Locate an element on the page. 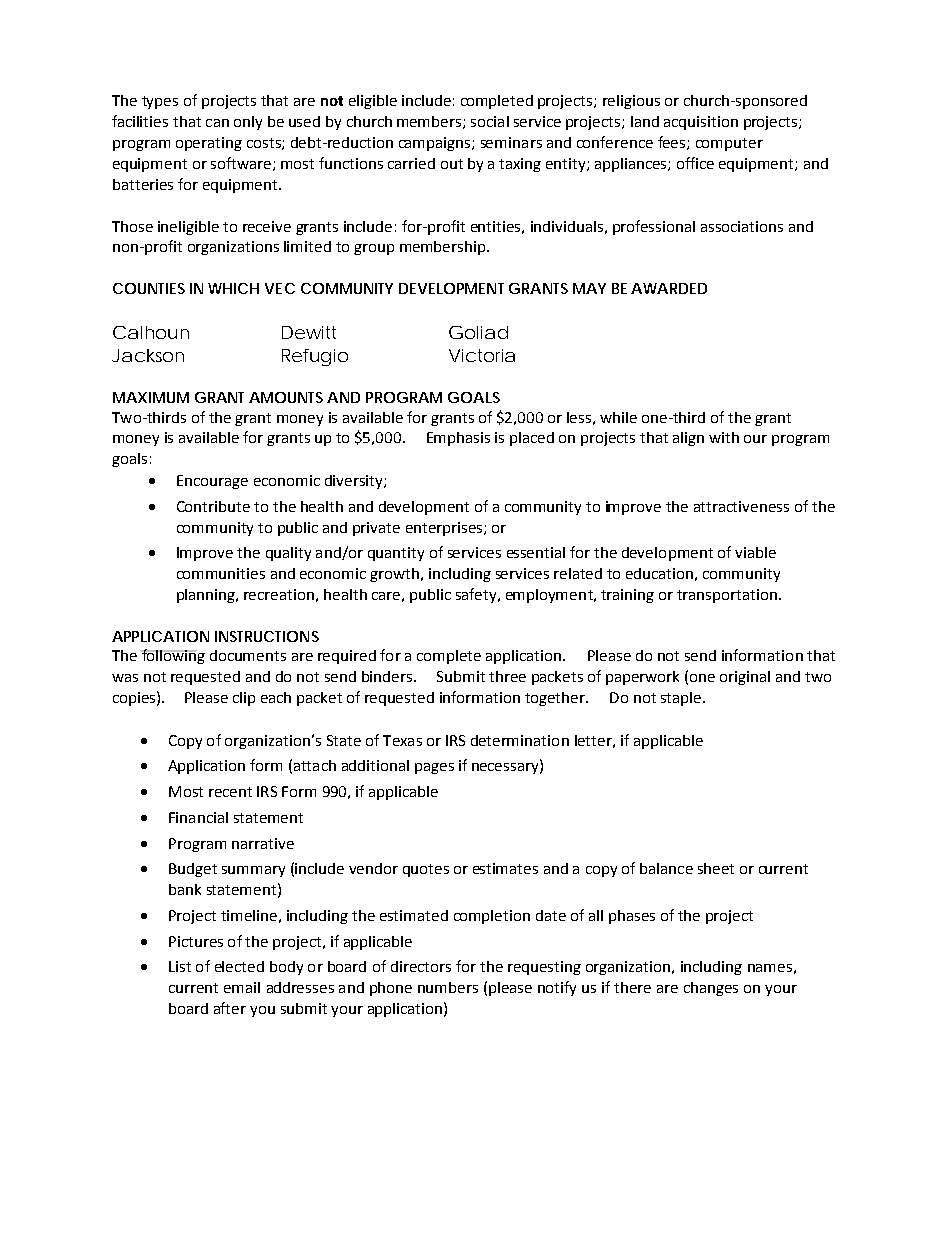 The width and height of the page is (952, 1233). WHICH is located at coordinates (233, 288).
